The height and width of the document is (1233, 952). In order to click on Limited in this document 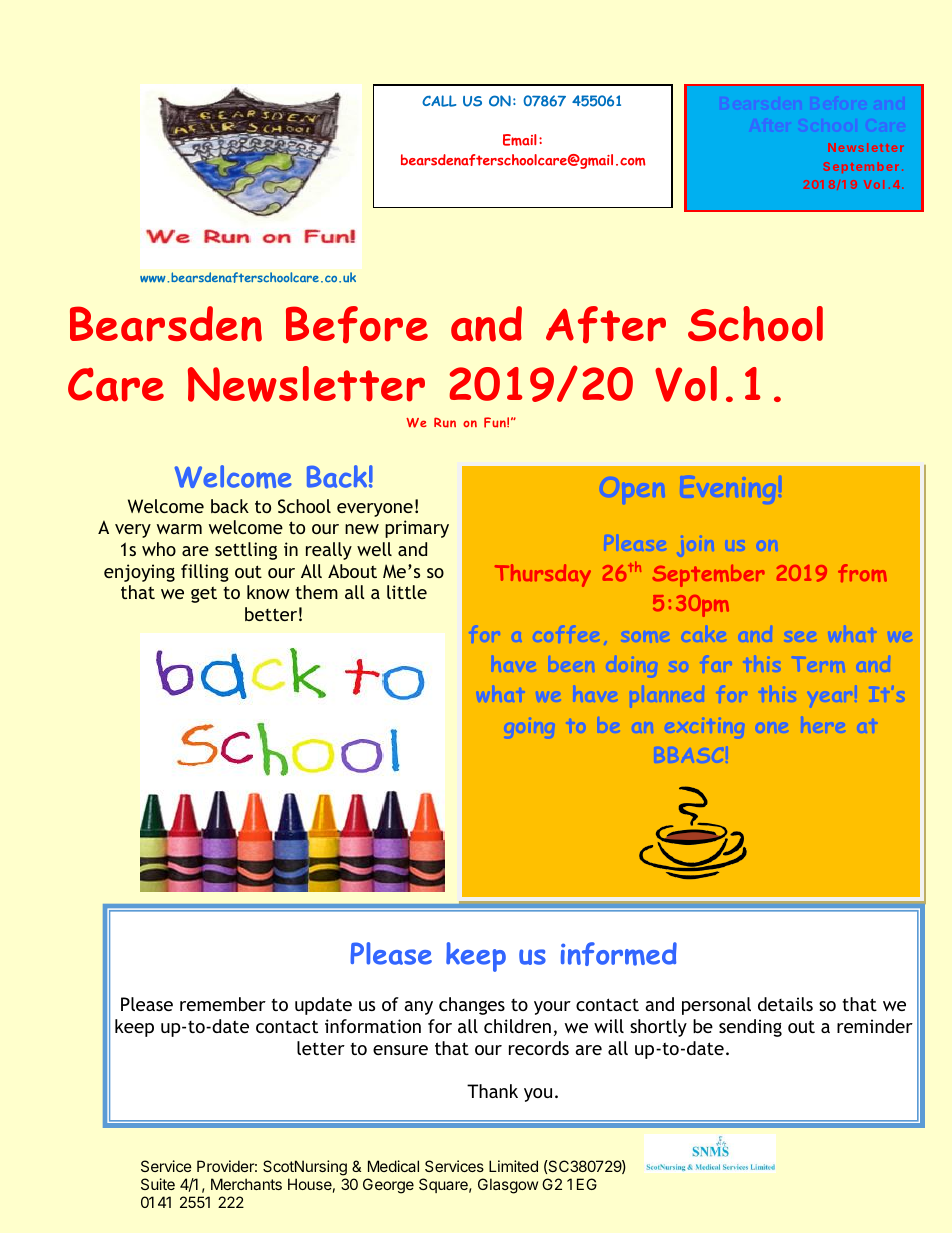, I will do `click(513, 1166)`.
